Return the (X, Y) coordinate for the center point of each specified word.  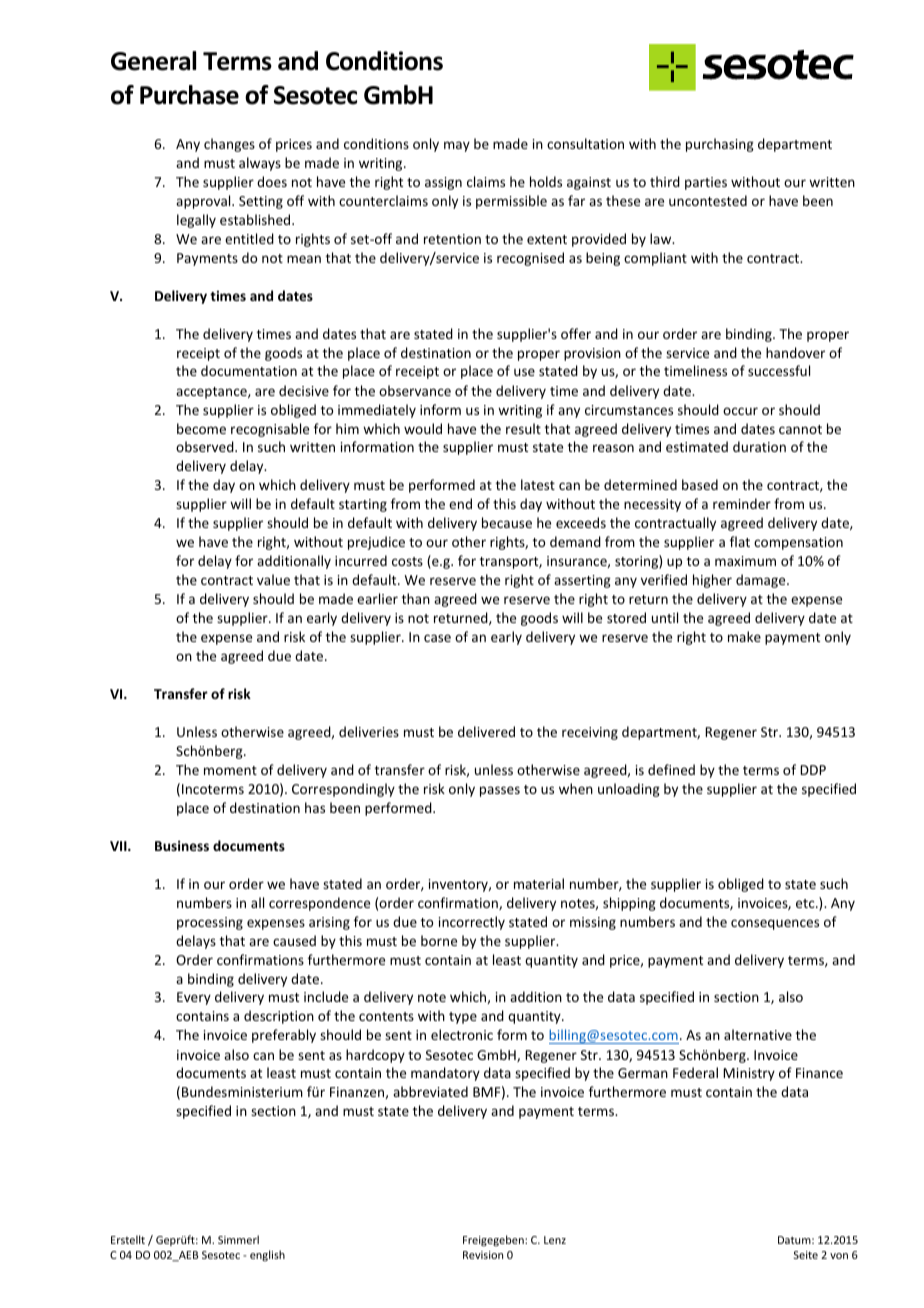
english (267, 1255)
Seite (806, 1255)
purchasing (720, 145)
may (457, 146)
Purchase (189, 95)
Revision (483, 1255)
